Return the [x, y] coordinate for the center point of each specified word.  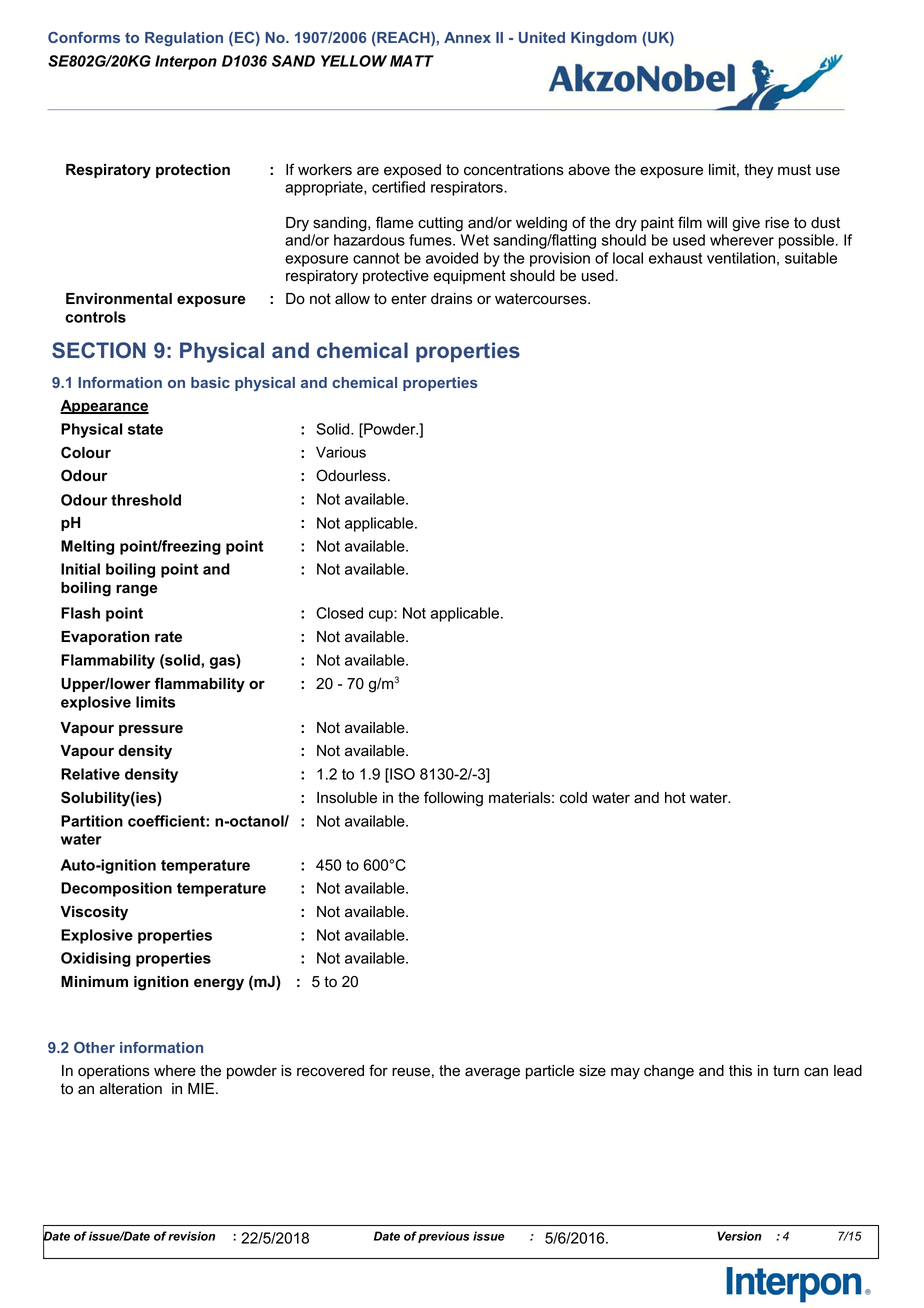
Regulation [184, 39]
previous [443, 1237]
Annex [467, 37]
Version [739, 1236]
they [758, 171]
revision [191, 1236]
